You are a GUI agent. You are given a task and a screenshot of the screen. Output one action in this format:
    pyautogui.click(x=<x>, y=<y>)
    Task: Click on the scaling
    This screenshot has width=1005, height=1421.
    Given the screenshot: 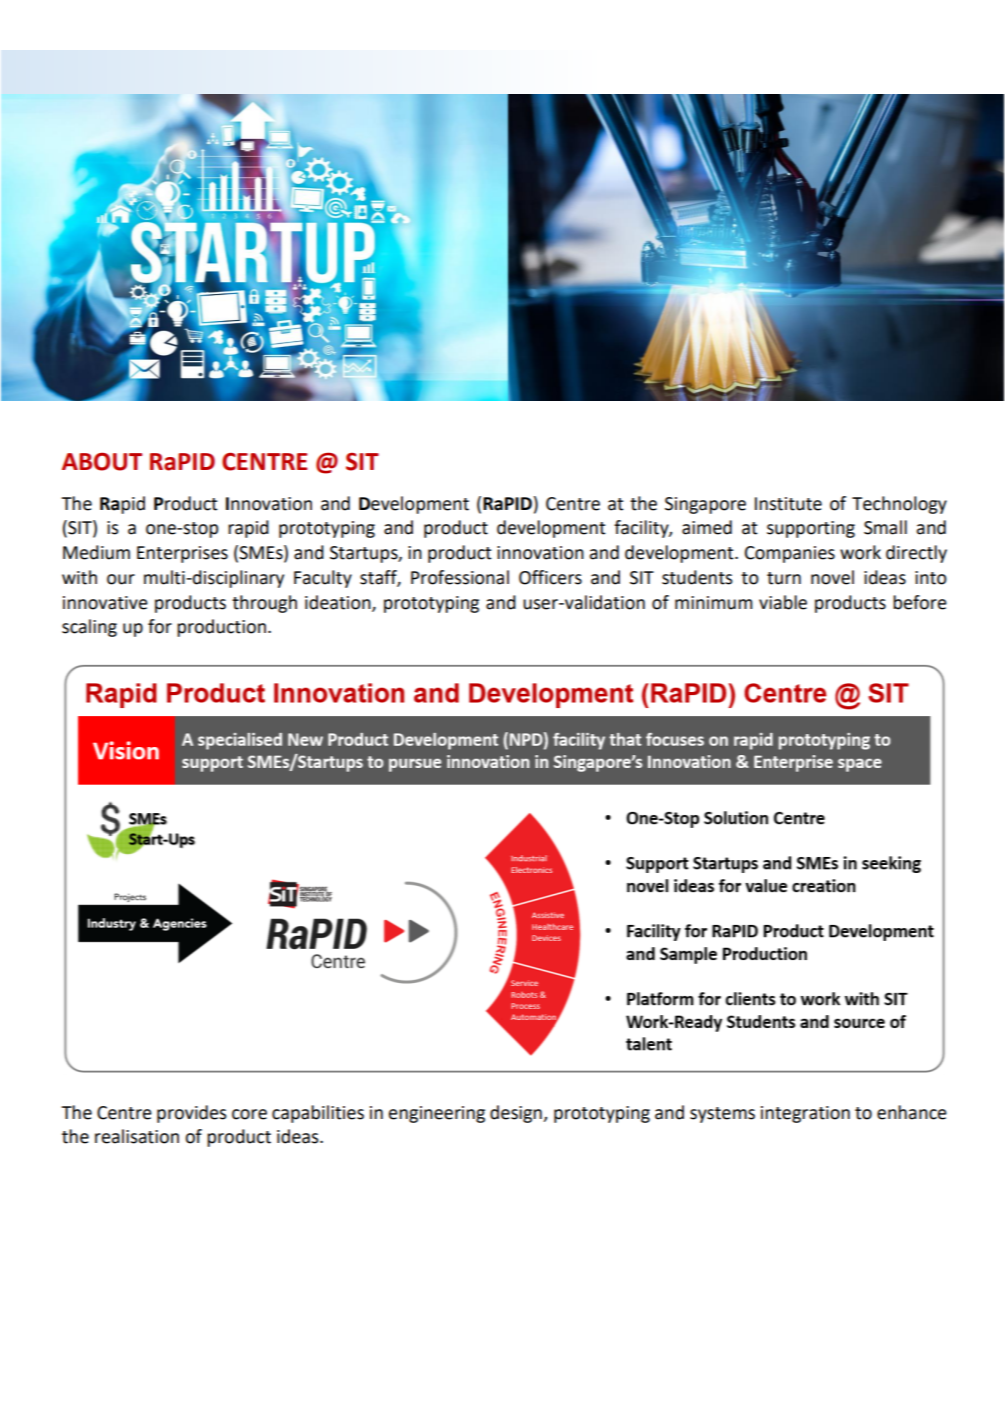 What is the action you would take?
    pyautogui.click(x=89, y=628)
